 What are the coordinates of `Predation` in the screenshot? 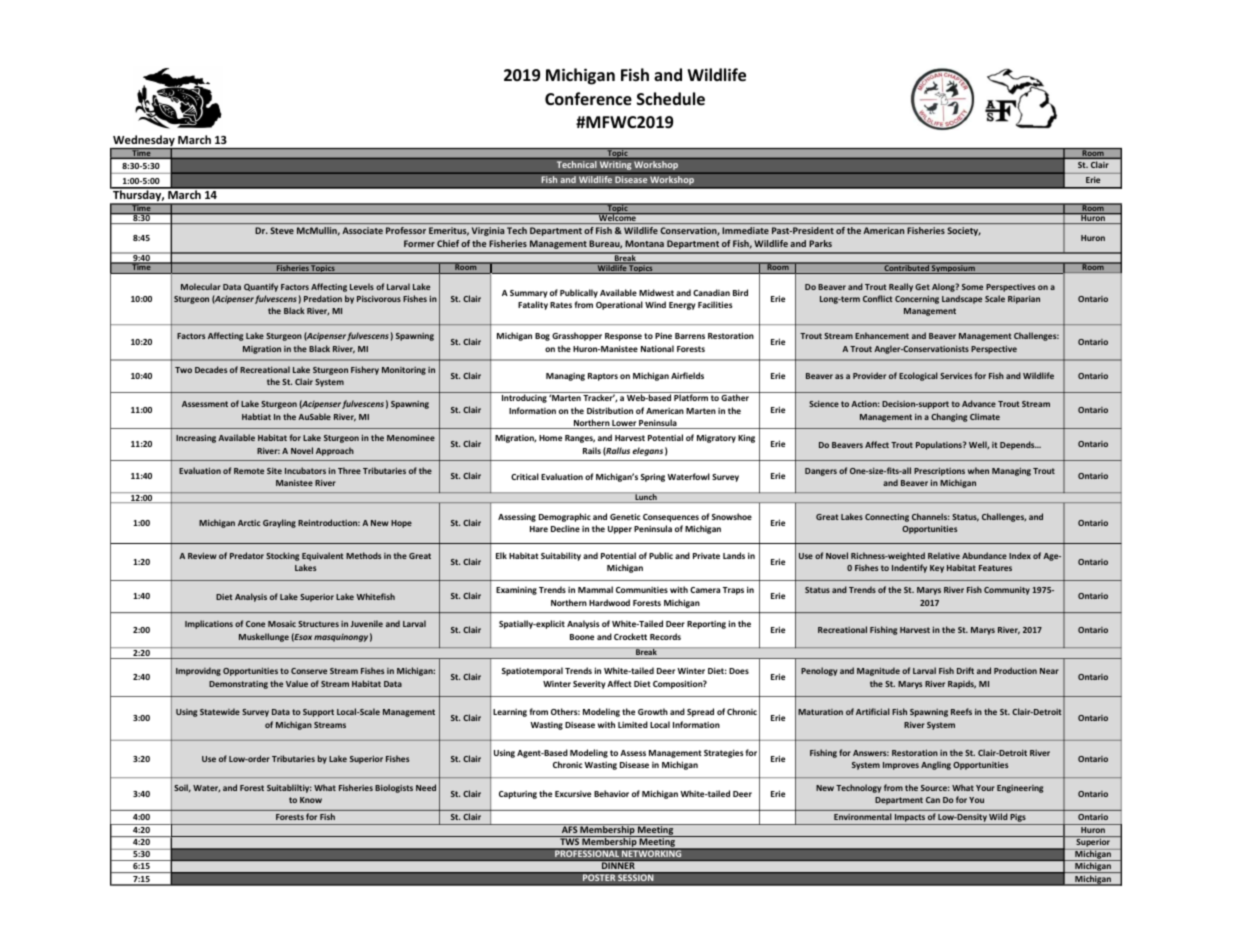 It's located at (323, 298).
